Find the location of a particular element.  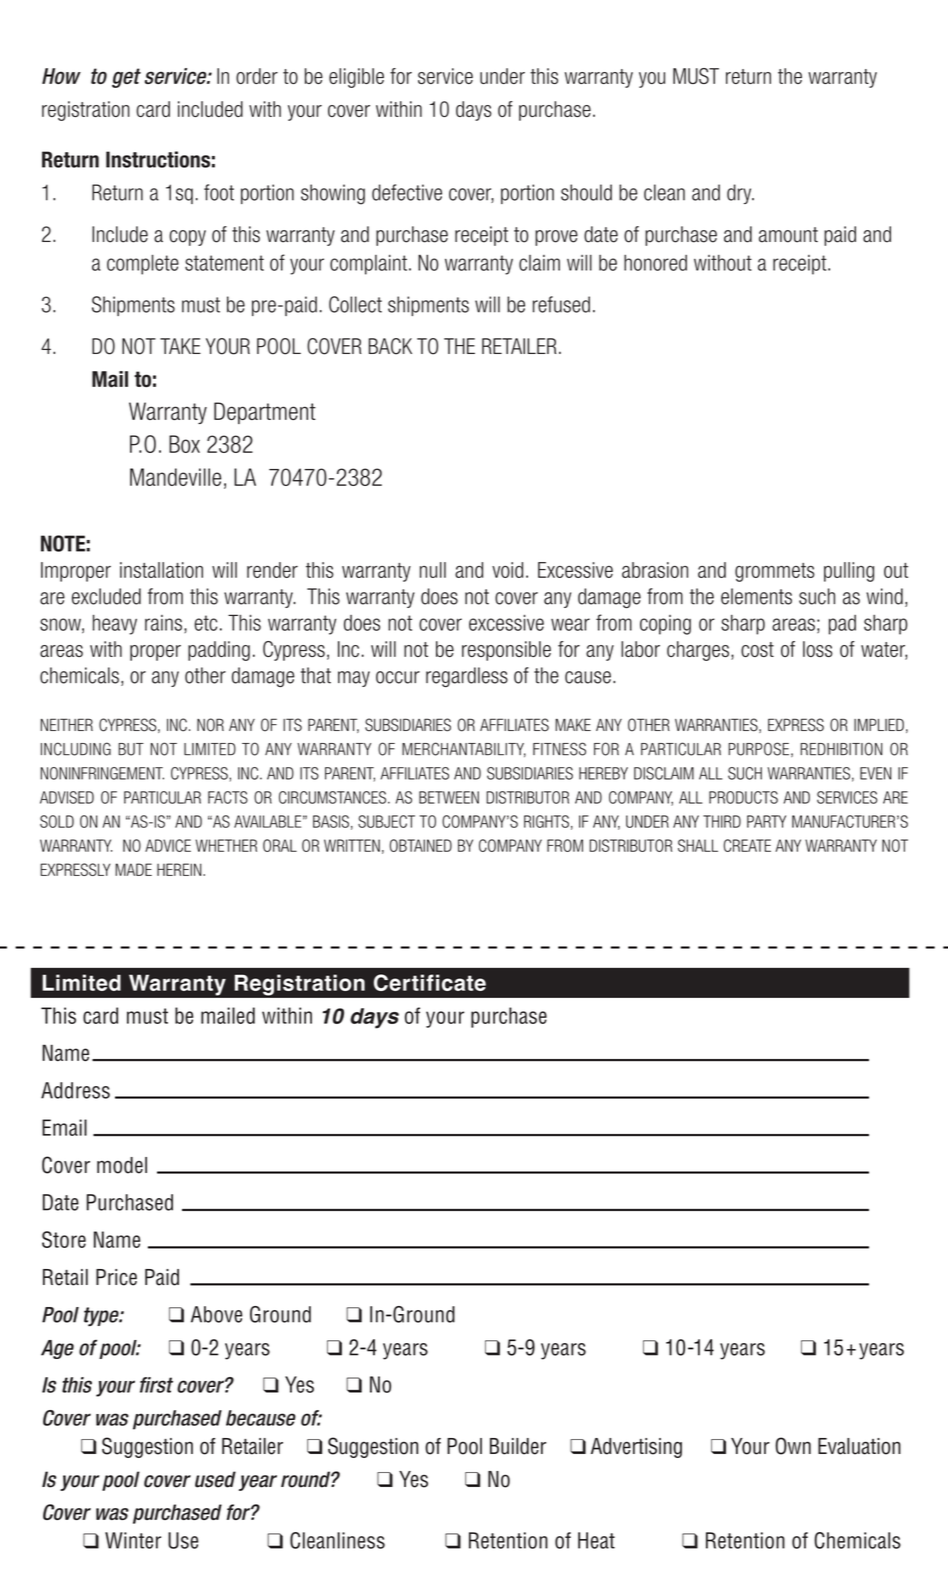

Certificate is located at coordinates (430, 982).
